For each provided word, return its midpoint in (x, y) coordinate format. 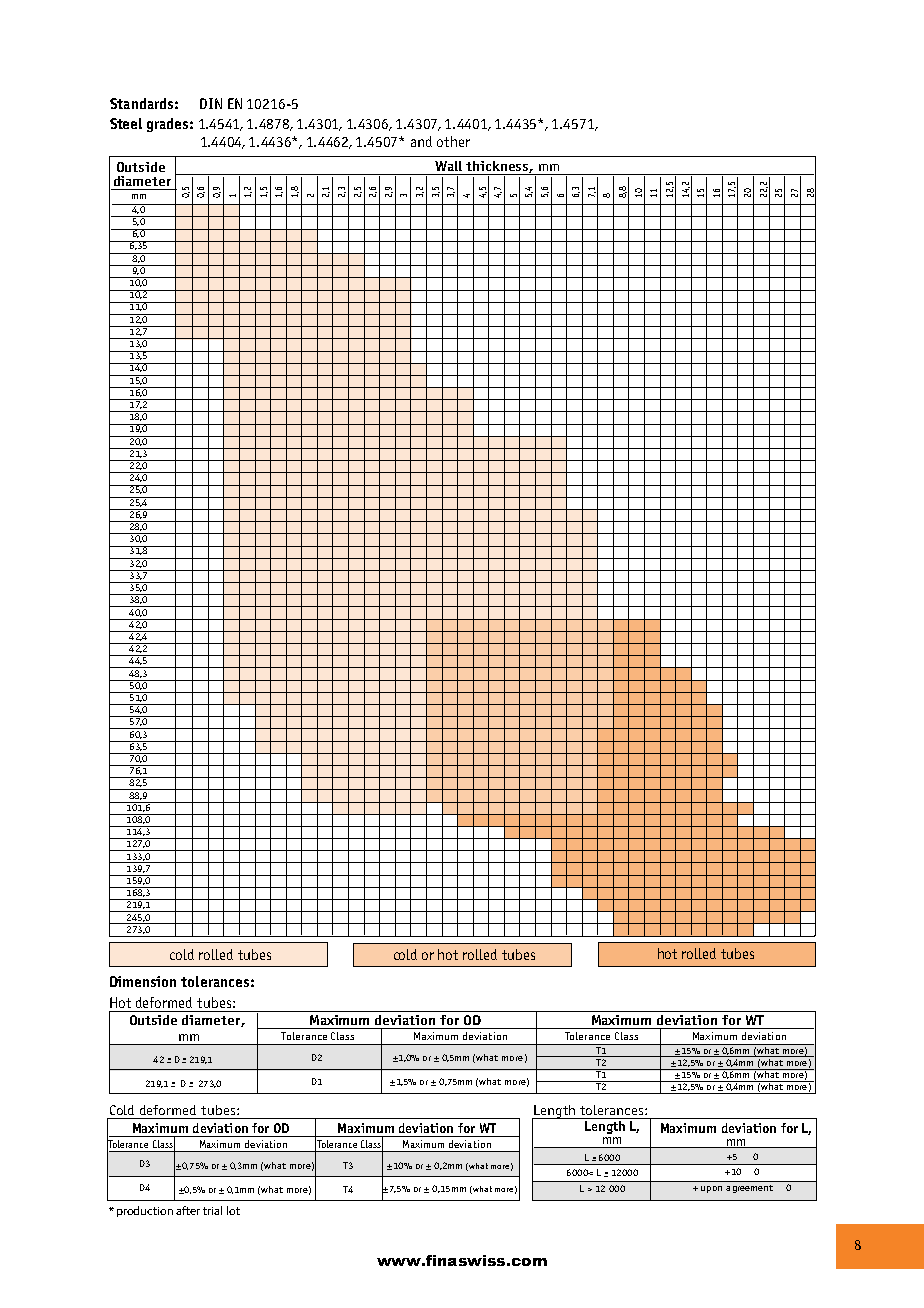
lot (233, 1210)
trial (212, 1210)
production (145, 1211)
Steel (126, 123)
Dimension (143, 981)
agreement (749, 1189)
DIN (211, 103)
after (188, 1210)
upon (711, 1189)
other (453, 141)
